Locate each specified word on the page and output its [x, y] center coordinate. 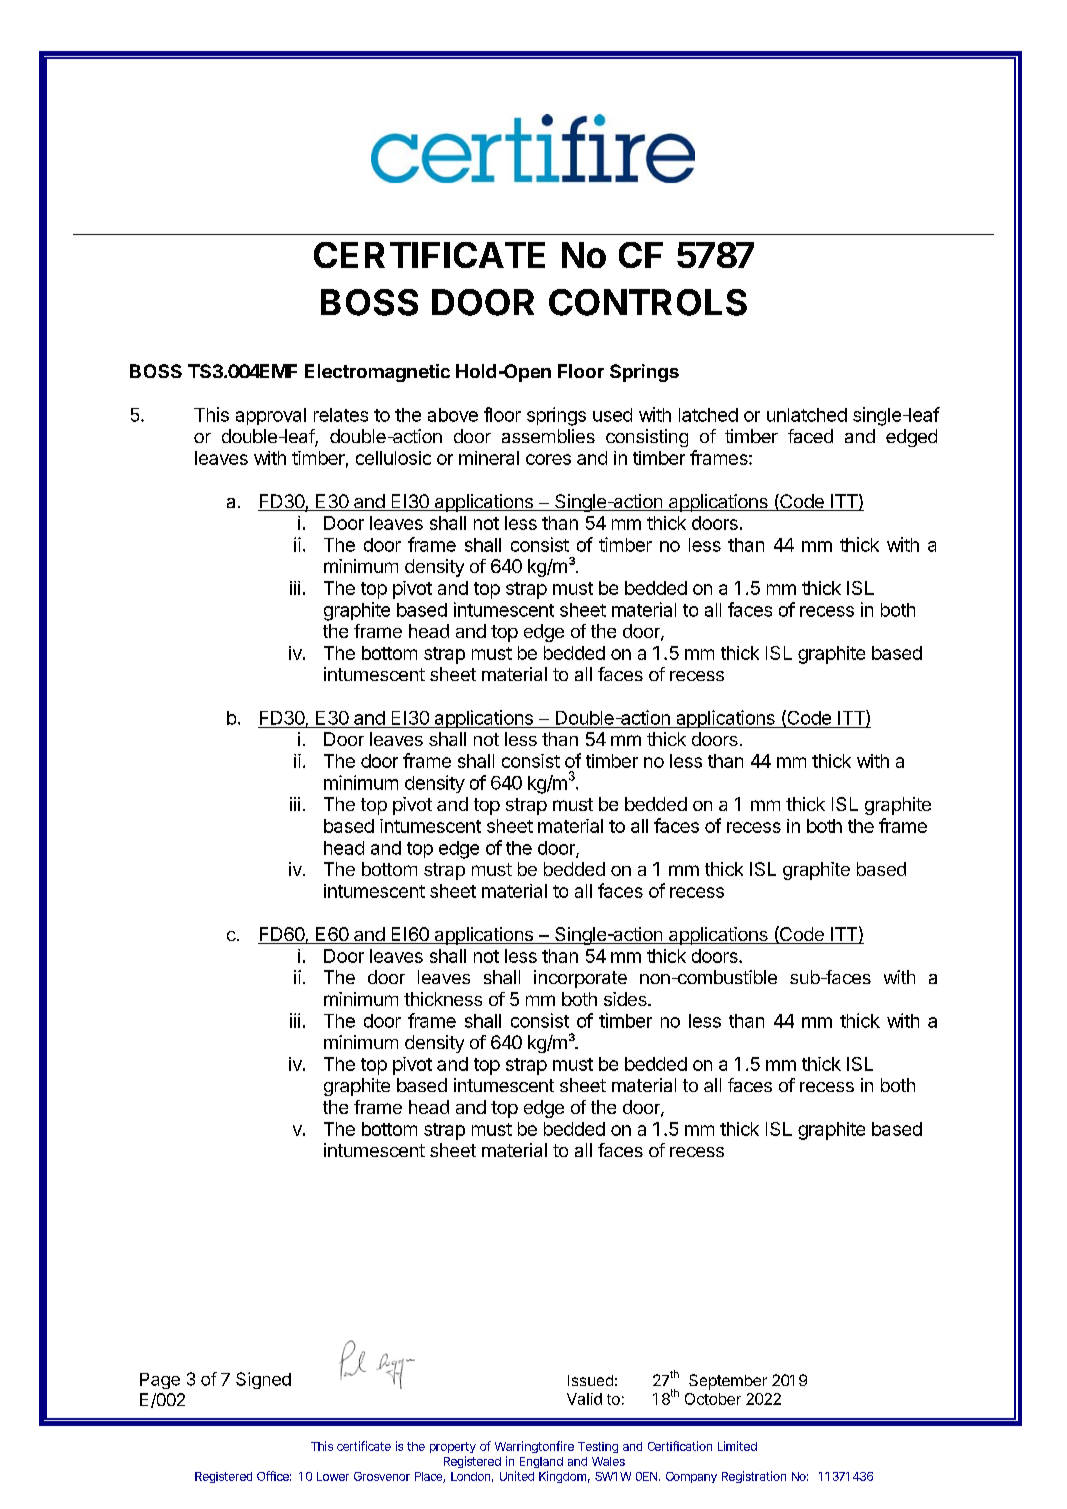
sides [626, 999]
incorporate [580, 979]
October [713, 1399]
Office [273, 1476]
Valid [584, 1399]
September [728, 1382]
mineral [489, 458]
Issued [590, 1380]
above [453, 415]
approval [271, 416]
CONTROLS [648, 302]
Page [160, 1381]
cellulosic [393, 458]
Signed [263, 1380]
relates [341, 415]
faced [810, 436]
